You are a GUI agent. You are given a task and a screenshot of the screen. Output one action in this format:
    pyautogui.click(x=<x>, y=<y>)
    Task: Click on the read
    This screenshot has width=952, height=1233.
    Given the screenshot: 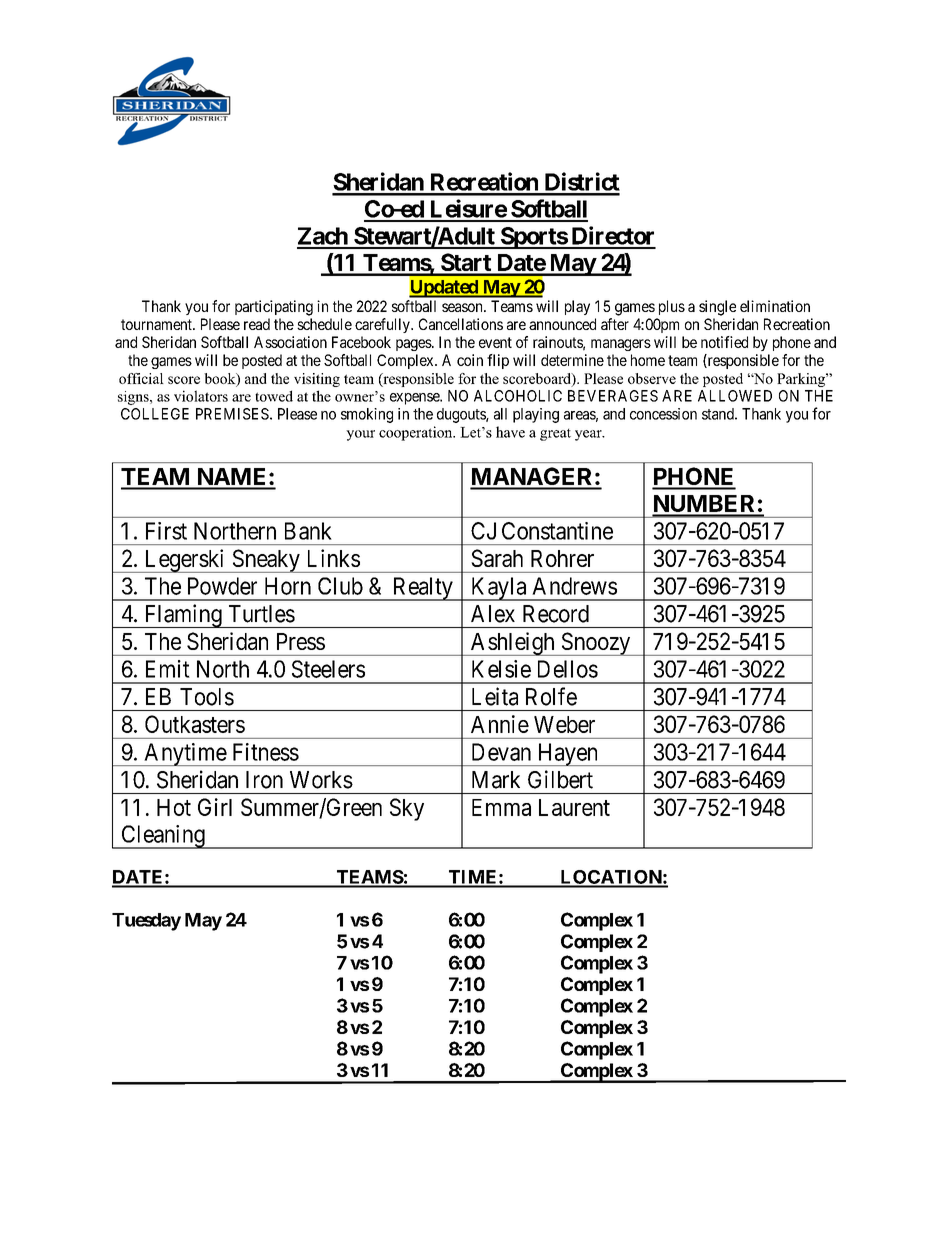 What is the action you would take?
    pyautogui.click(x=257, y=324)
